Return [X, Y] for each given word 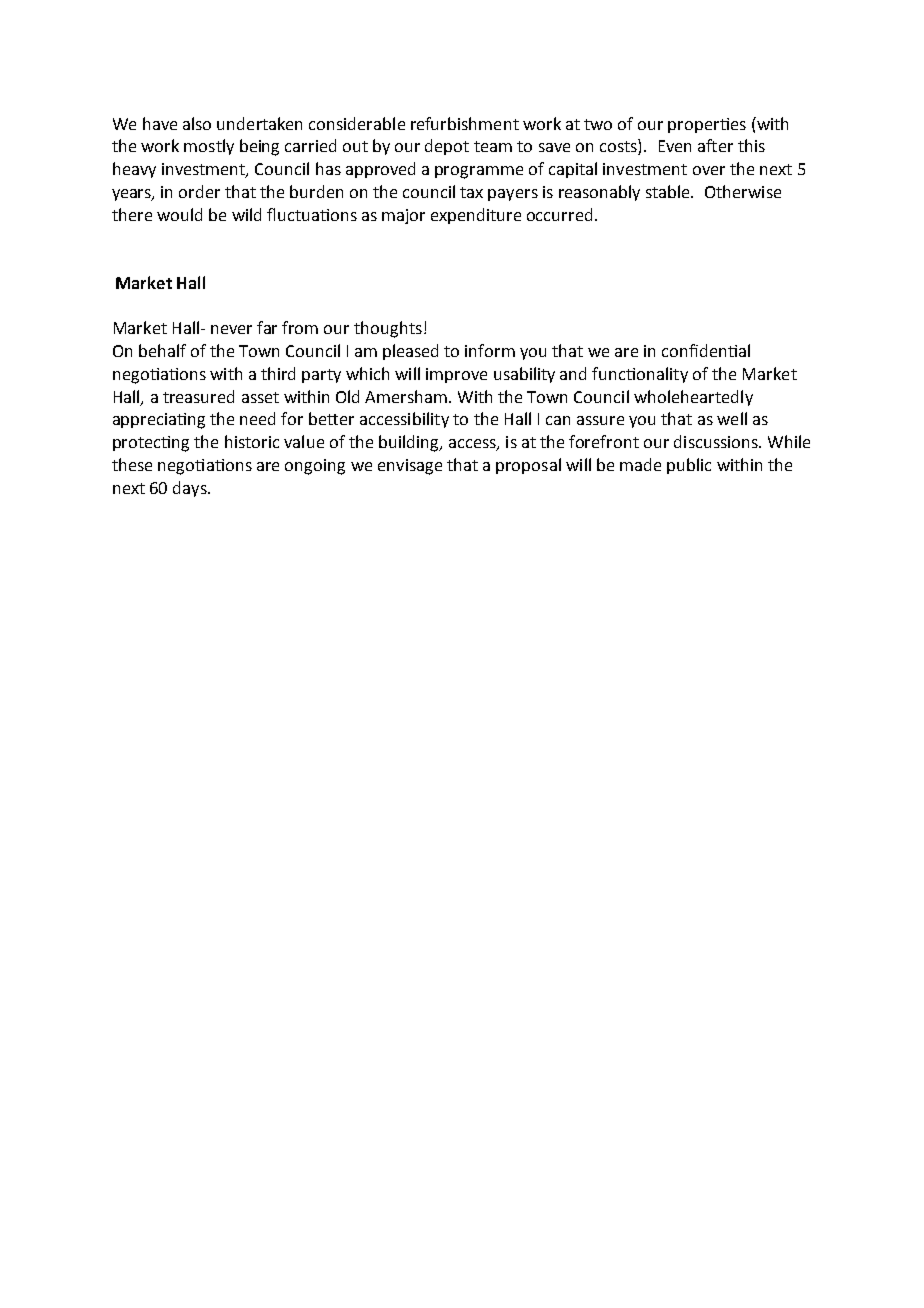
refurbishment [465, 123]
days [191, 489]
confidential [706, 350]
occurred [559, 214]
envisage [410, 467]
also [197, 123]
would [179, 214]
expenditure [476, 216]
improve [456, 375]
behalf [162, 350]
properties [707, 125]
